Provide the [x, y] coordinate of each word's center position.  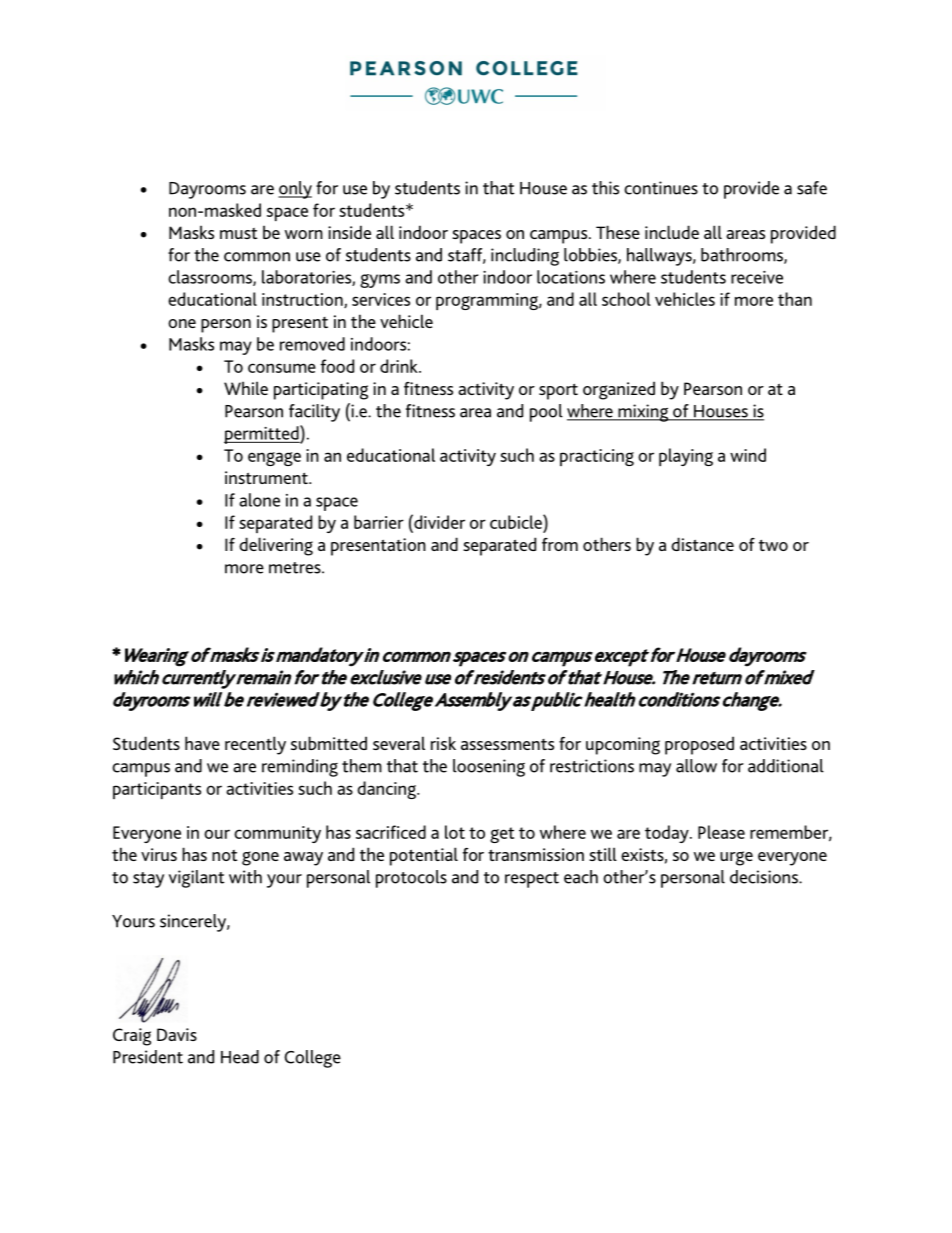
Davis [177, 1034]
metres [296, 568]
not [224, 855]
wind [748, 455]
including [525, 257]
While [246, 388]
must [238, 233]
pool [546, 413]
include [672, 232]
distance [702, 544]
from [560, 544]
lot [455, 832]
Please [721, 832]
